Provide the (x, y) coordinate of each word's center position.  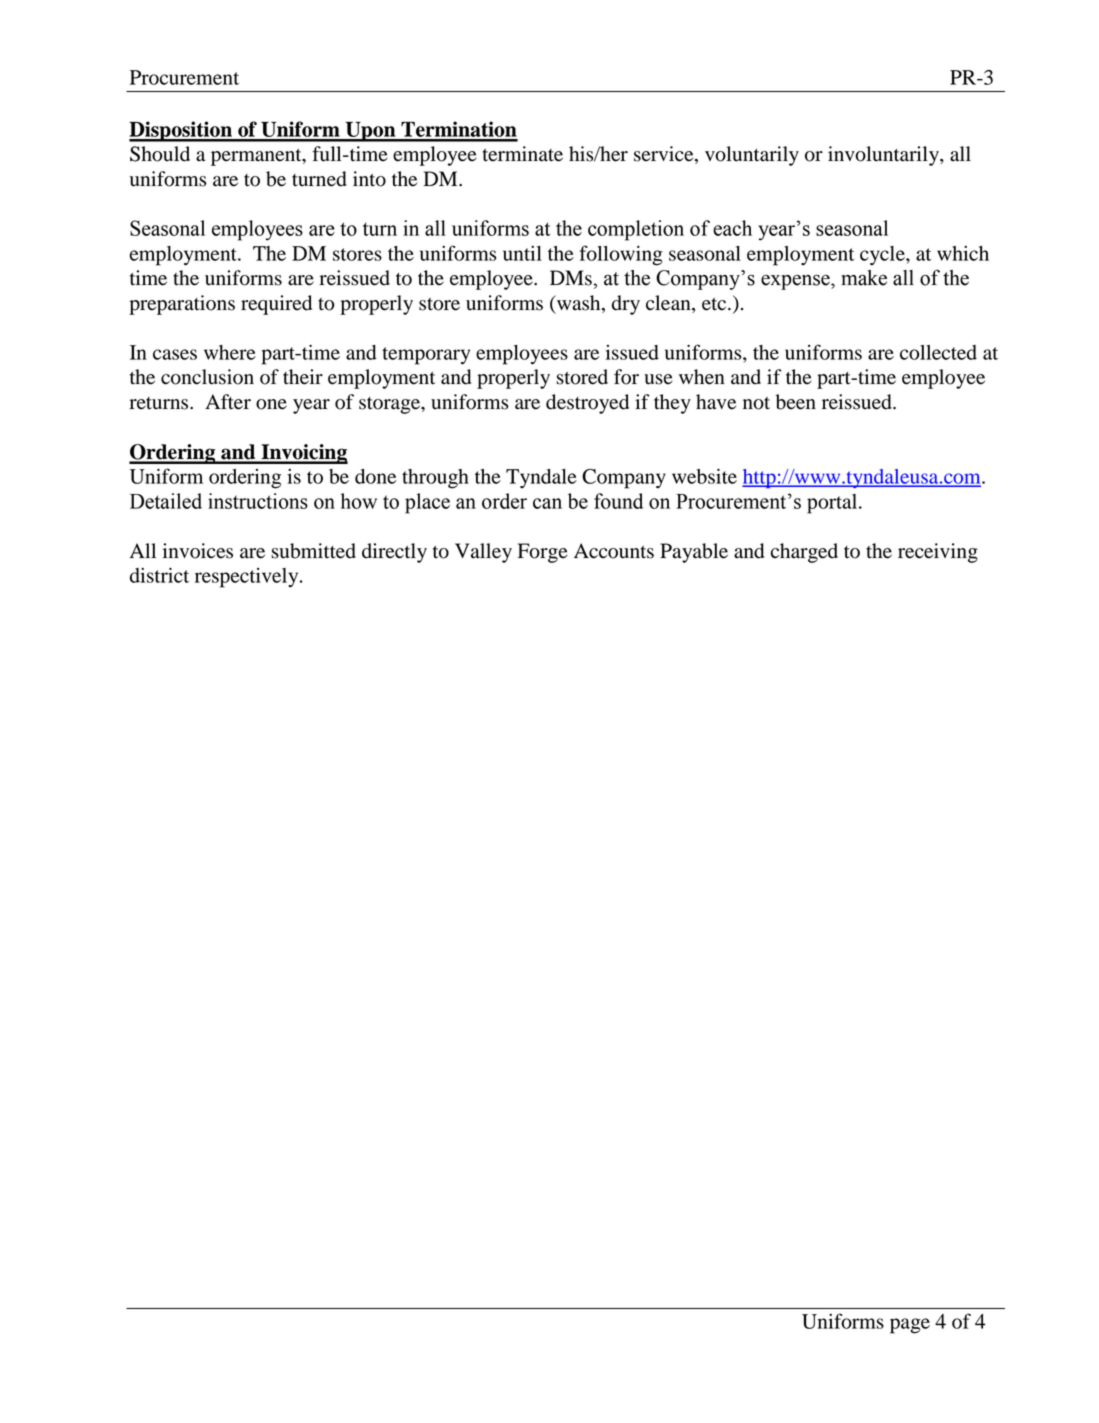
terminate (523, 154)
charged (804, 553)
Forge (543, 553)
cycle (883, 256)
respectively (248, 578)
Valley (483, 553)
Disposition (182, 131)
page (910, 1326)
